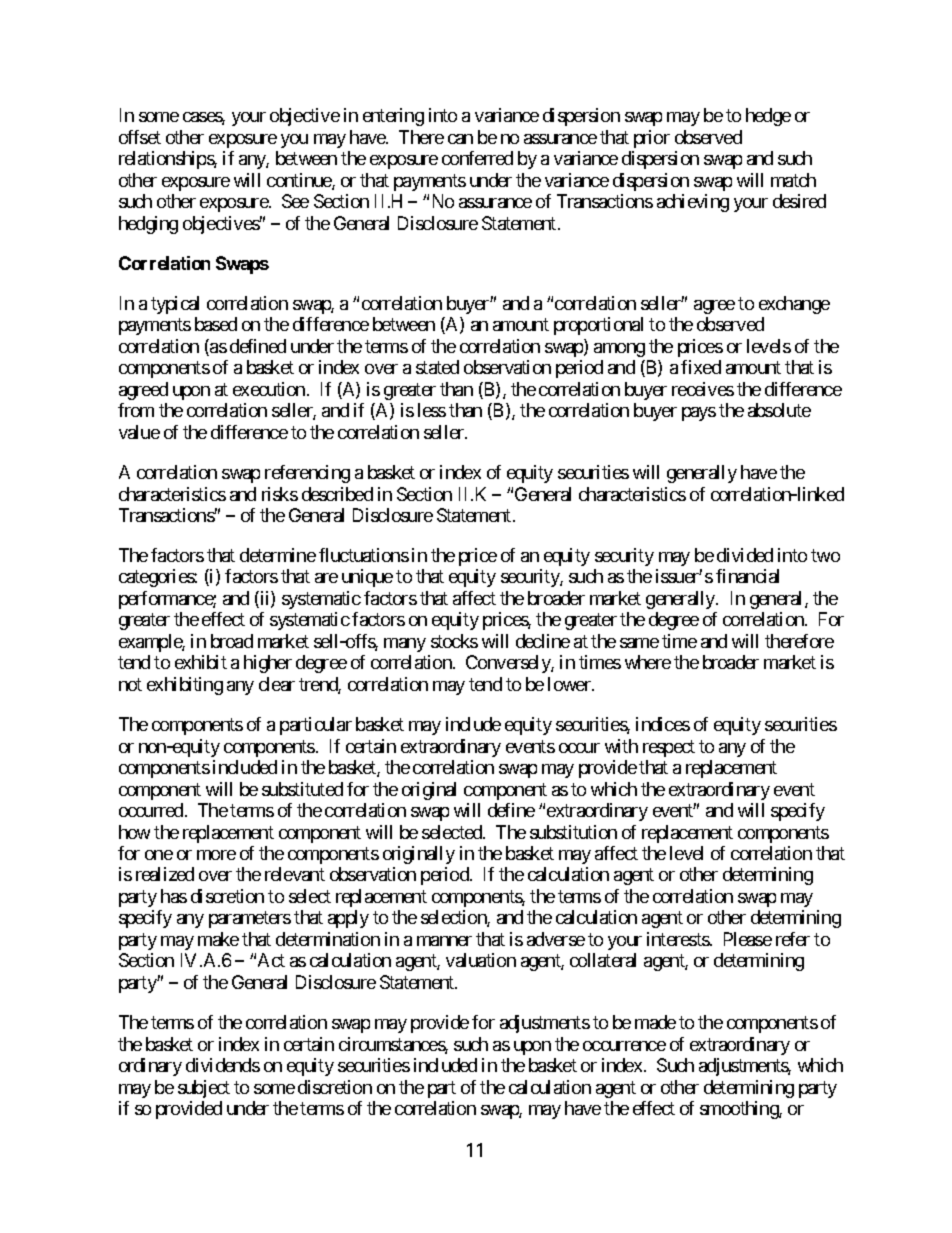 Image resolution: width=952 pixels, height=1233 pixels. What do you see at coordinates (573, 832) in the document?
I see `substitution` at bounding box center [573, 832].
